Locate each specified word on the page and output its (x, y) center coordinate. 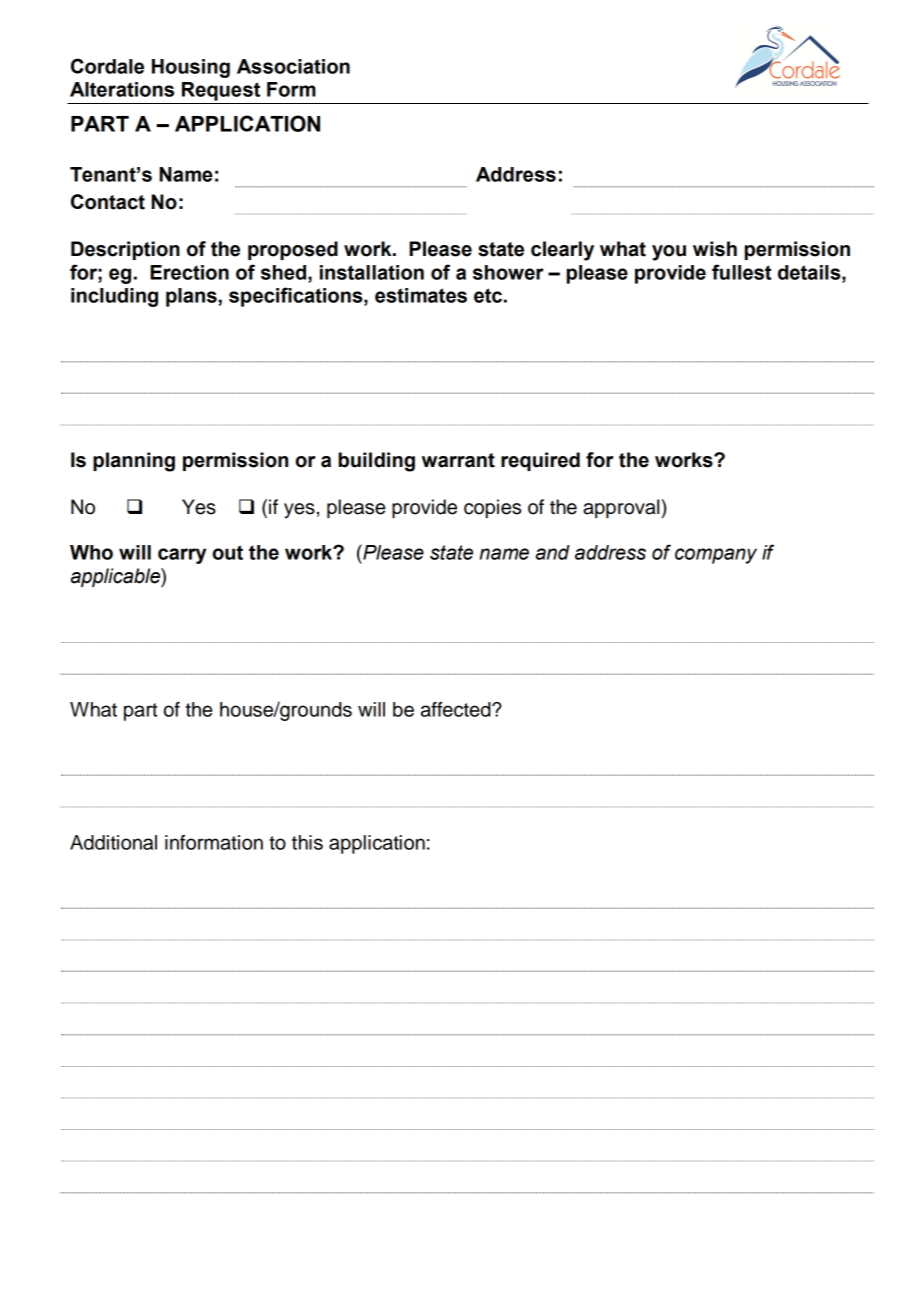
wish (715, 249)
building (377, 462)
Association (293, 66)
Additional (113, 842)
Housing (191, 68)
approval (622, 508)
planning (134, 462)
